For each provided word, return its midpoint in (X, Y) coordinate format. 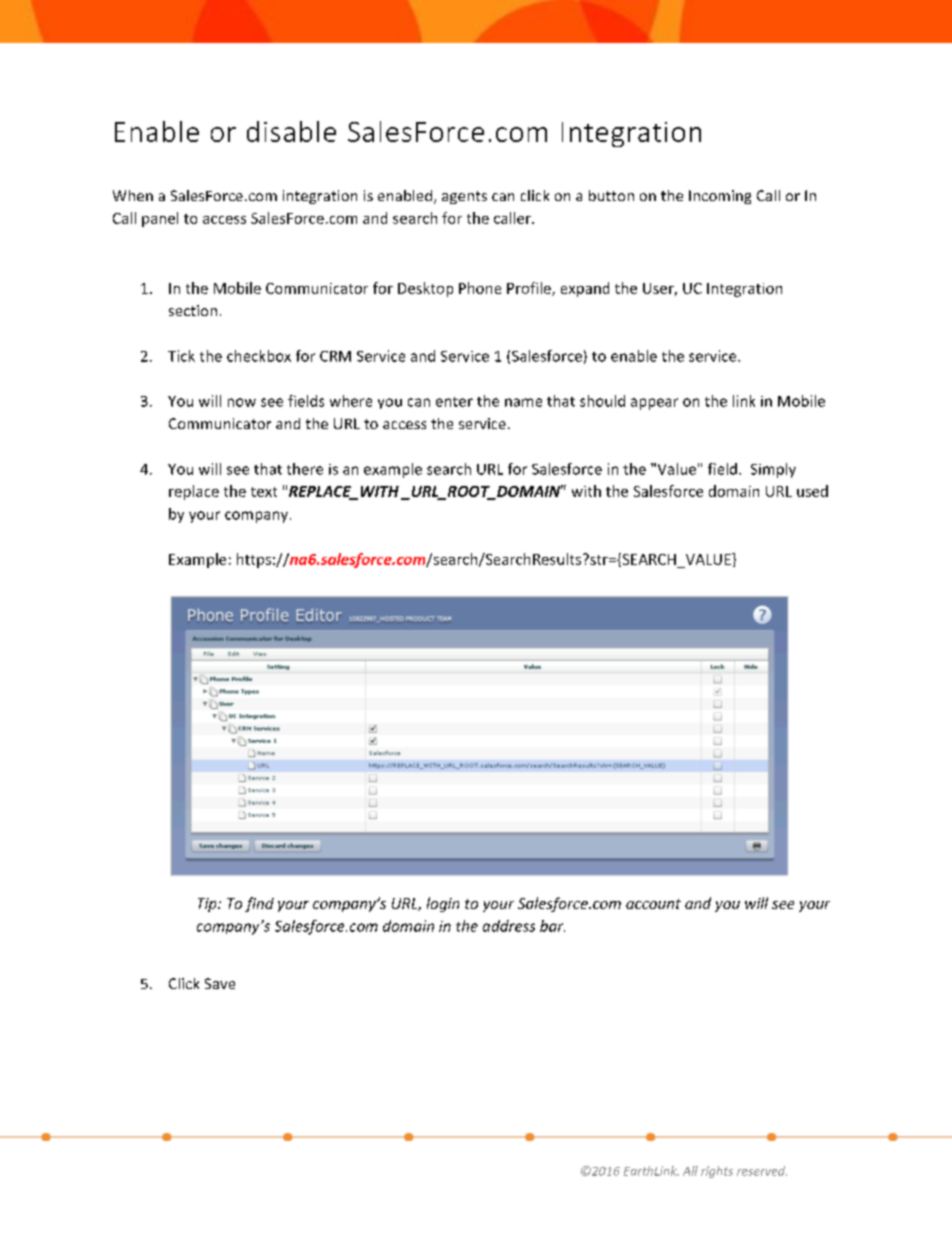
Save (220, 983)
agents (464, 197)
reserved (762, 1171)
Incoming (720, 197)
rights (717, 1172)
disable (291, 131)
